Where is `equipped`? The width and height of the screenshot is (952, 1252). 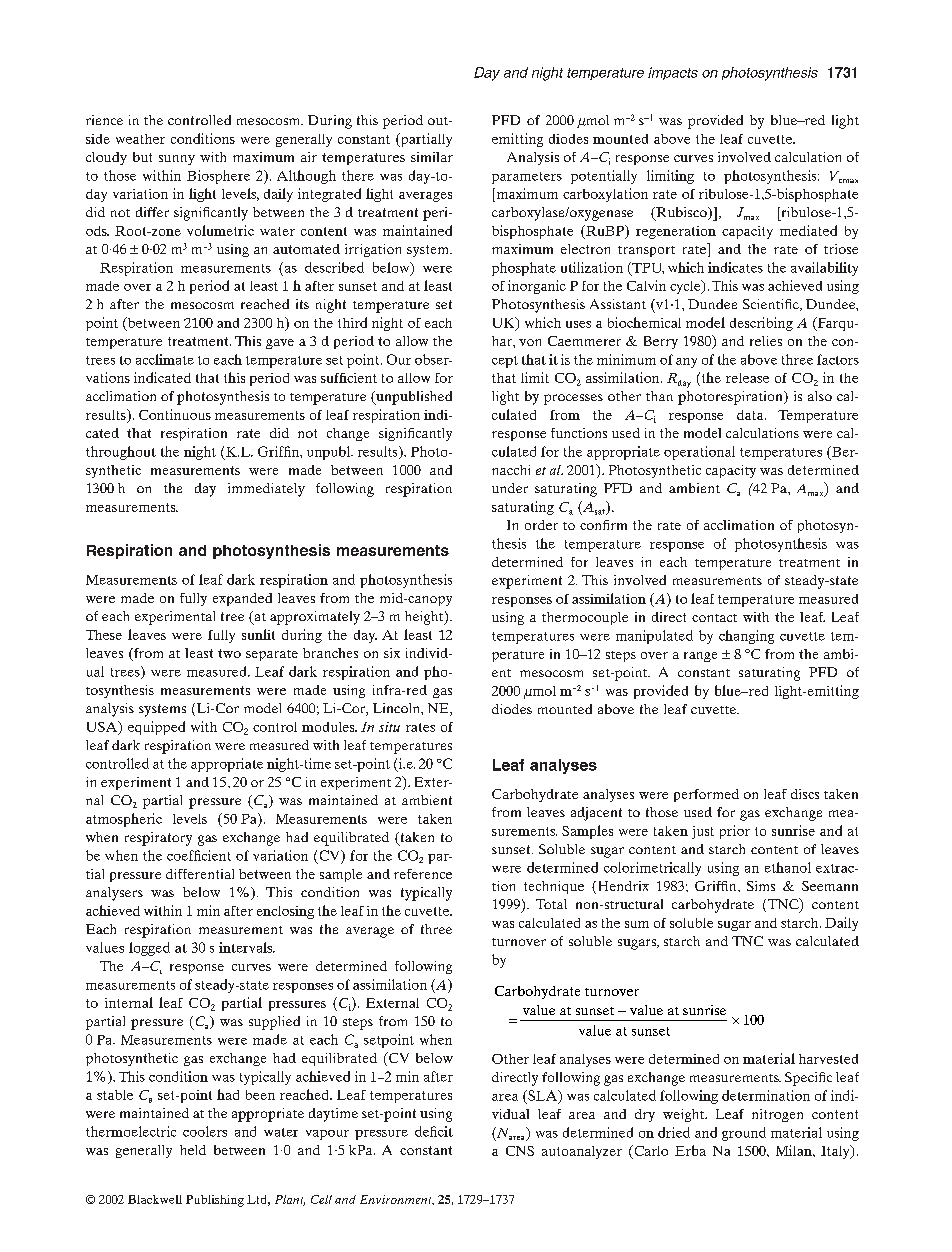
equipped is located at coordinates (156, 728).
